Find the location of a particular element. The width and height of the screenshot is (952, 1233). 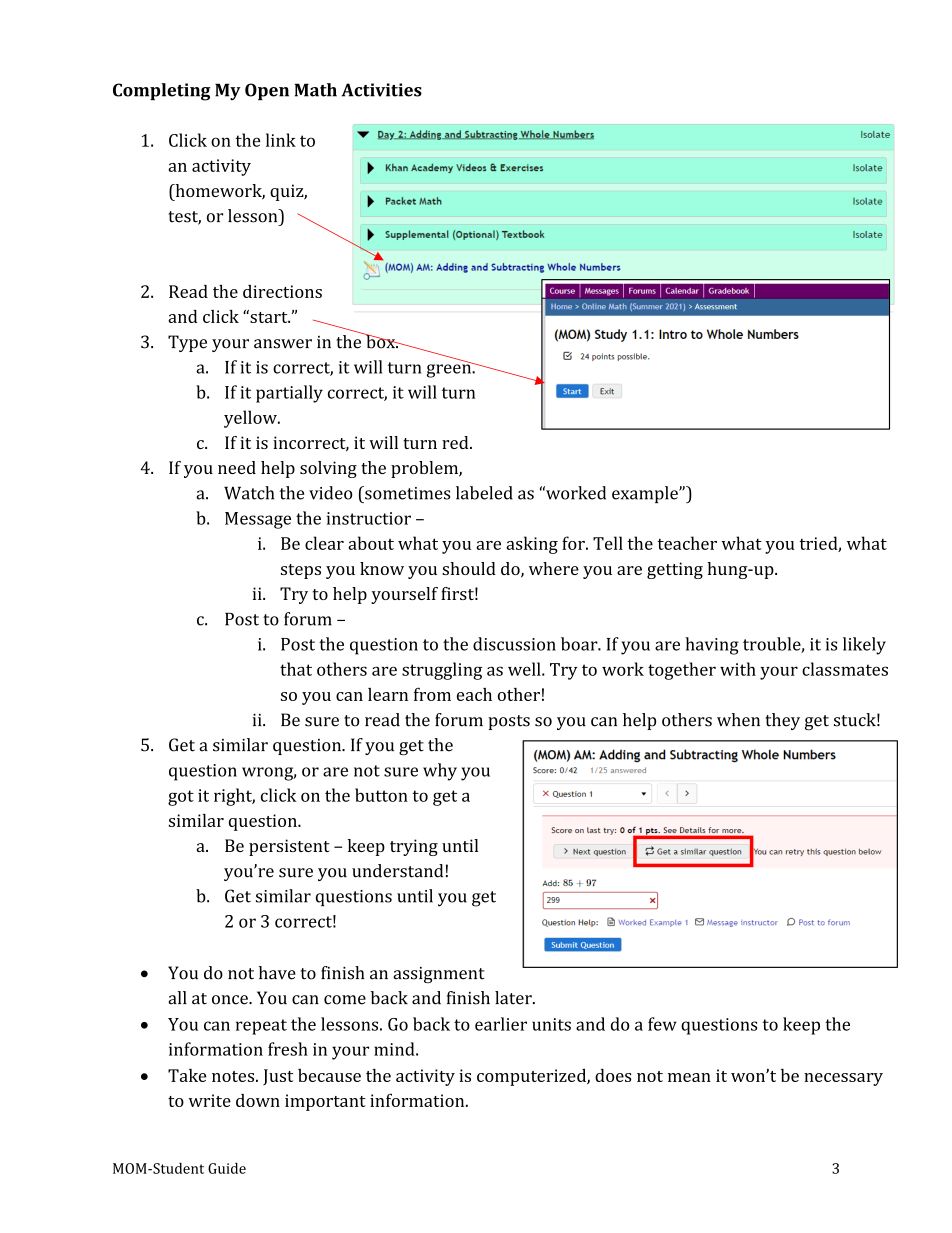

Activities is located at coordinates (382, 90).
